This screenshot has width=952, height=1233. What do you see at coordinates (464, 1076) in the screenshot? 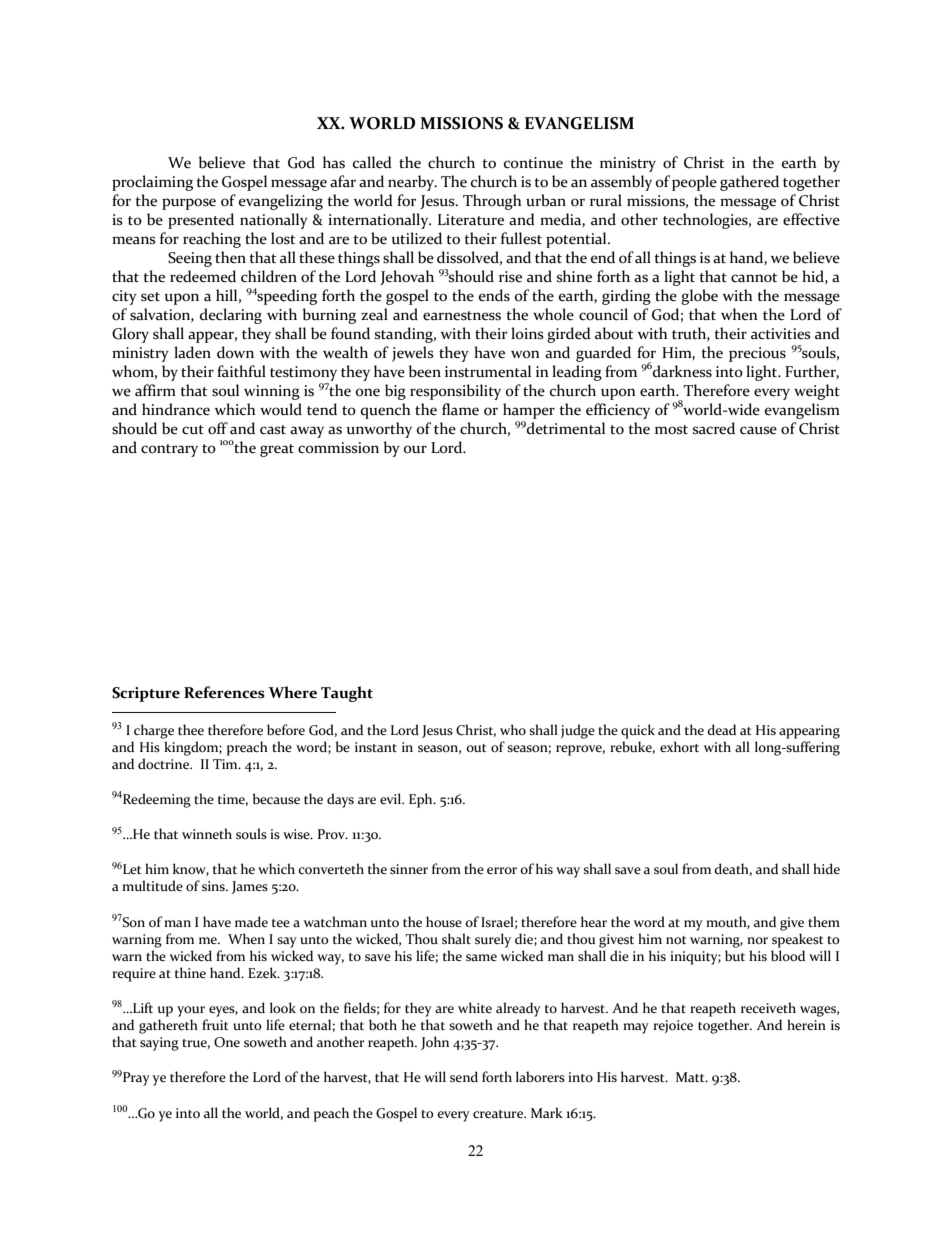
I see `send` at bounding box center [464, 1076].
